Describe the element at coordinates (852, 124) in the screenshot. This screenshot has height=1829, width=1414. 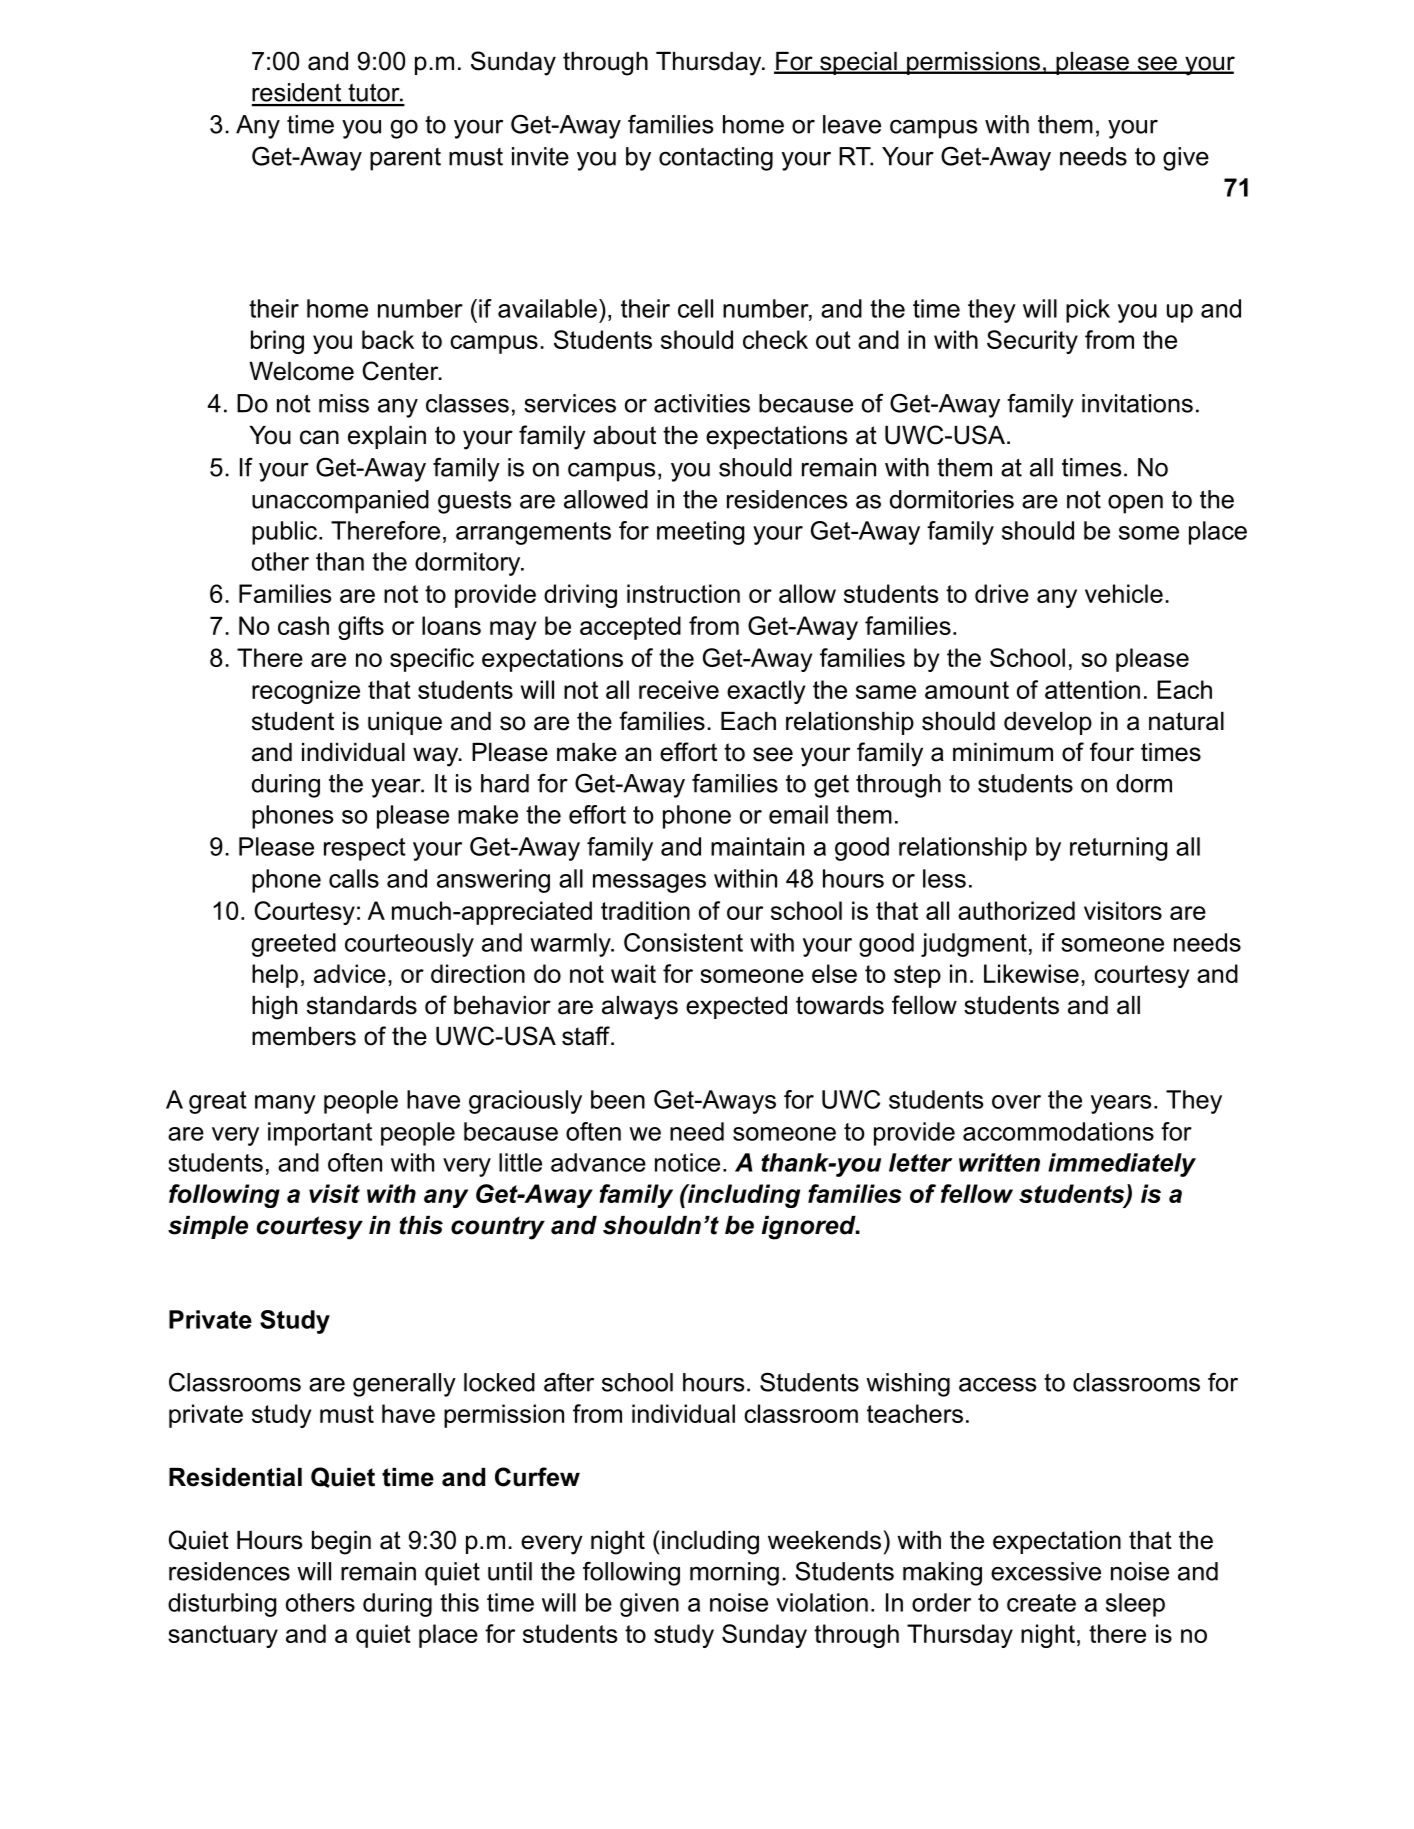
I see `leave` at that location.
